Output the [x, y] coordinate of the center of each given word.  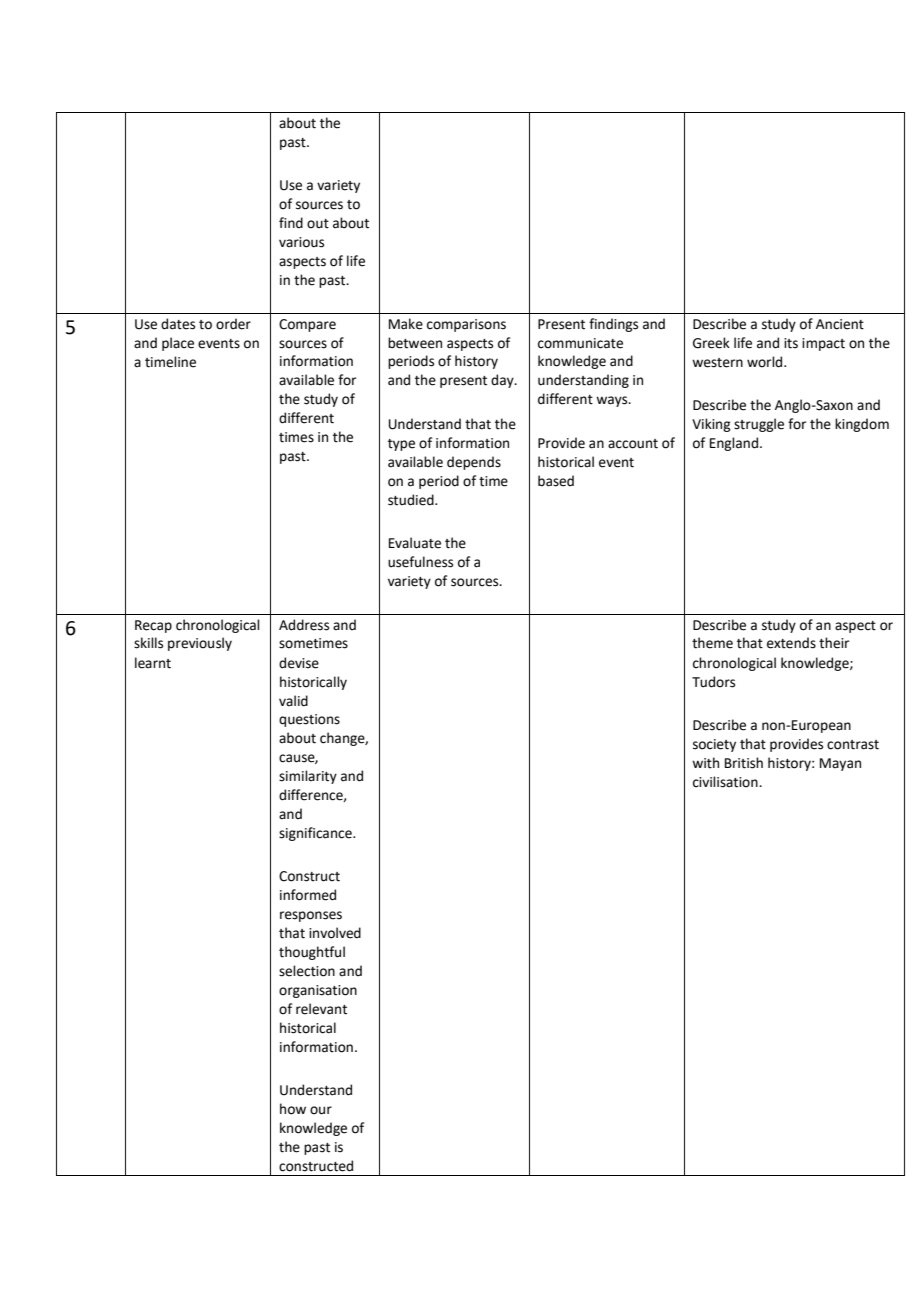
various [301, 242]
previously [200, 644]
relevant [321, 1009]
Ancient [840, 324]
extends [791, 643]
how [293, 1109]
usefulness [420, 562]
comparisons [466, 325]
